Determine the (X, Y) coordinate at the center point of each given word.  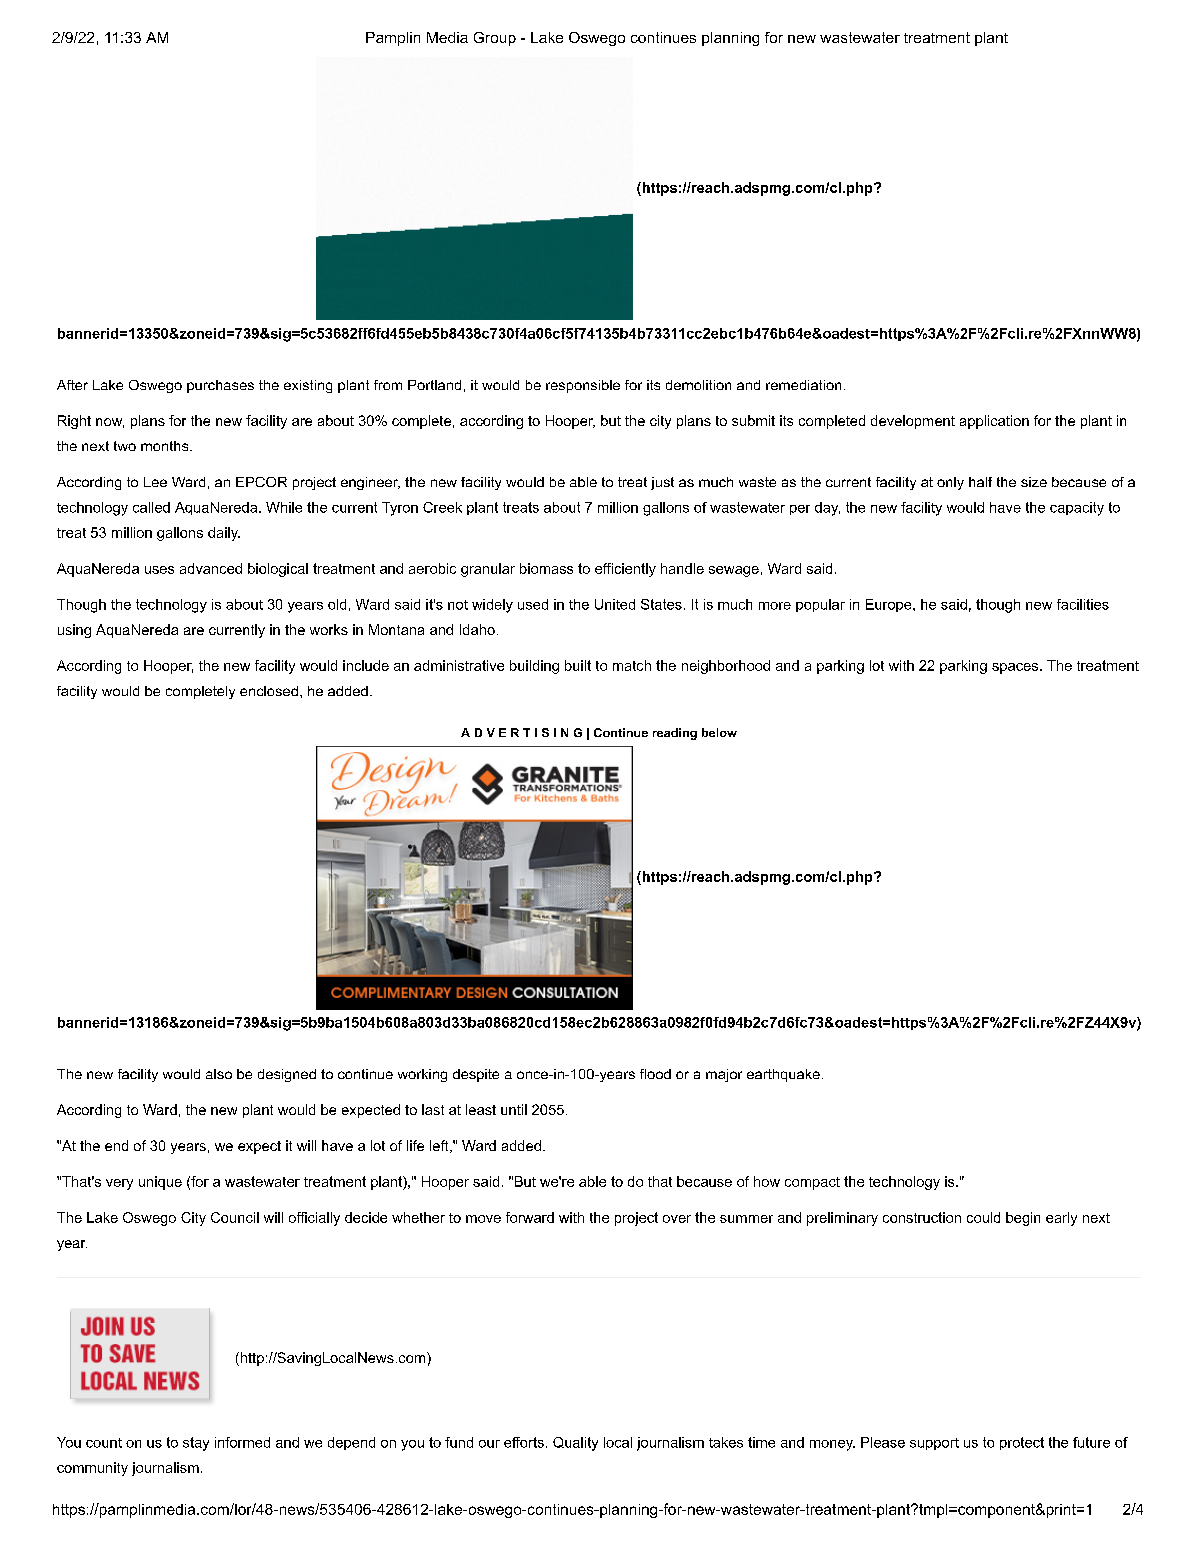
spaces (1015, 668)
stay (196, 1444)
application (994, 422)
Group (495, 39)
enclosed (269, 691)
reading (675, 734)
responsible (583, 386)
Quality (575, 1444)
